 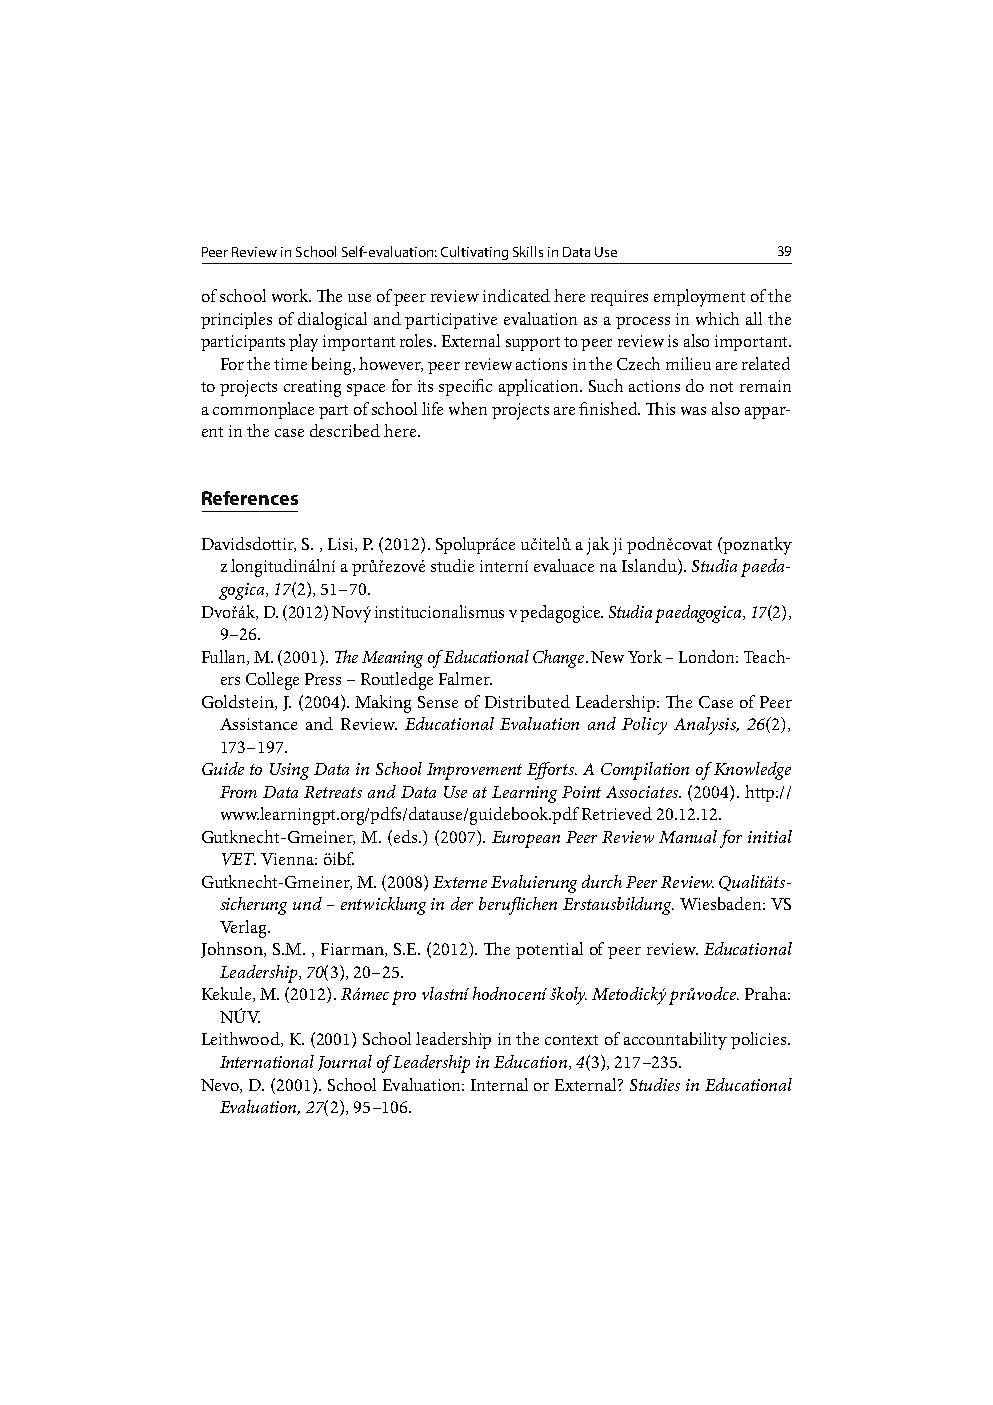 I want to click on Using, so click(x=289, y=771).
